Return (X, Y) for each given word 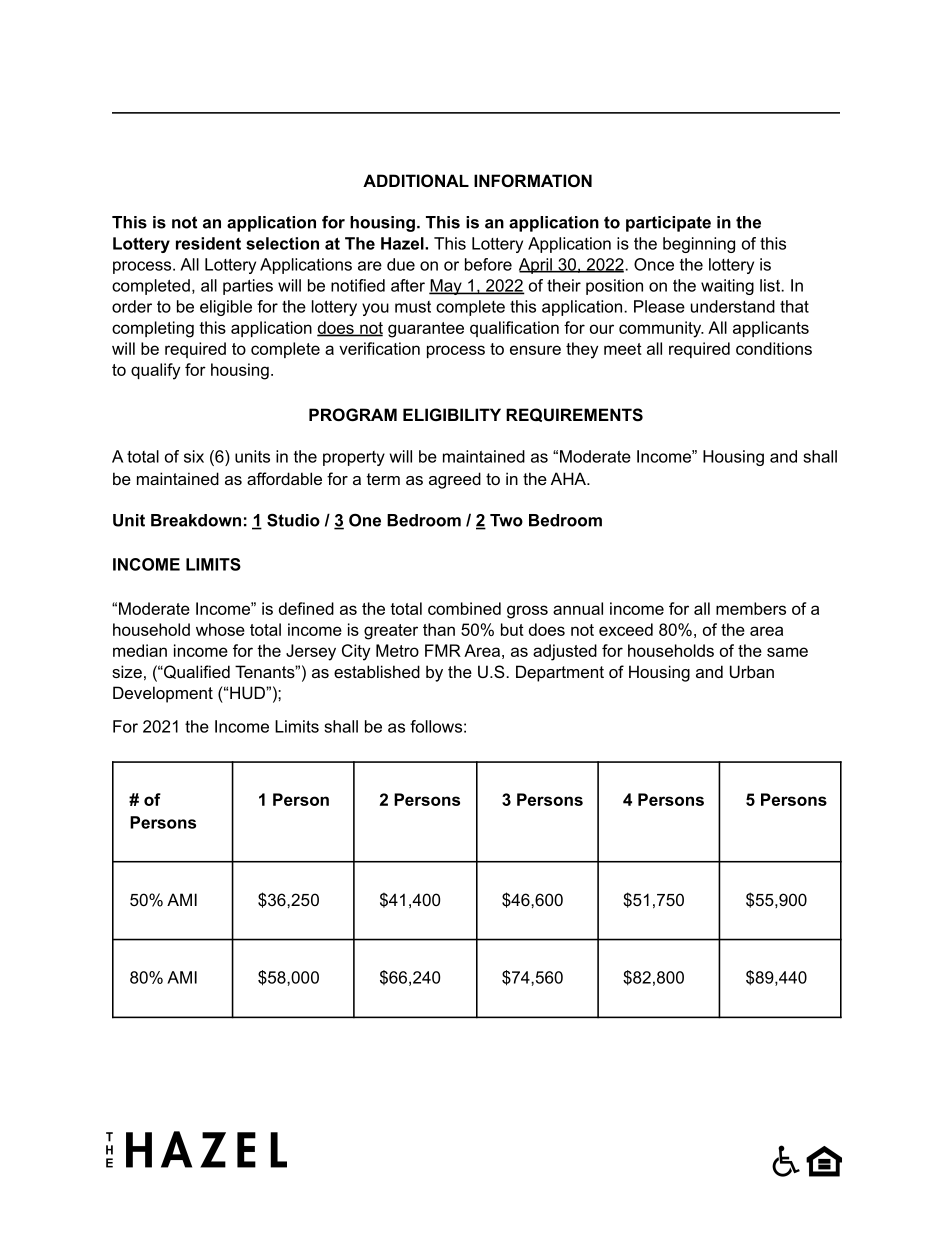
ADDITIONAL (416, 180)
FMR (443, 650)
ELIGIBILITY (452, 414)
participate (668, 224)
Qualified (196, 672)
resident (208, 243)
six (194, 456)
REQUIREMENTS (574, 415)
